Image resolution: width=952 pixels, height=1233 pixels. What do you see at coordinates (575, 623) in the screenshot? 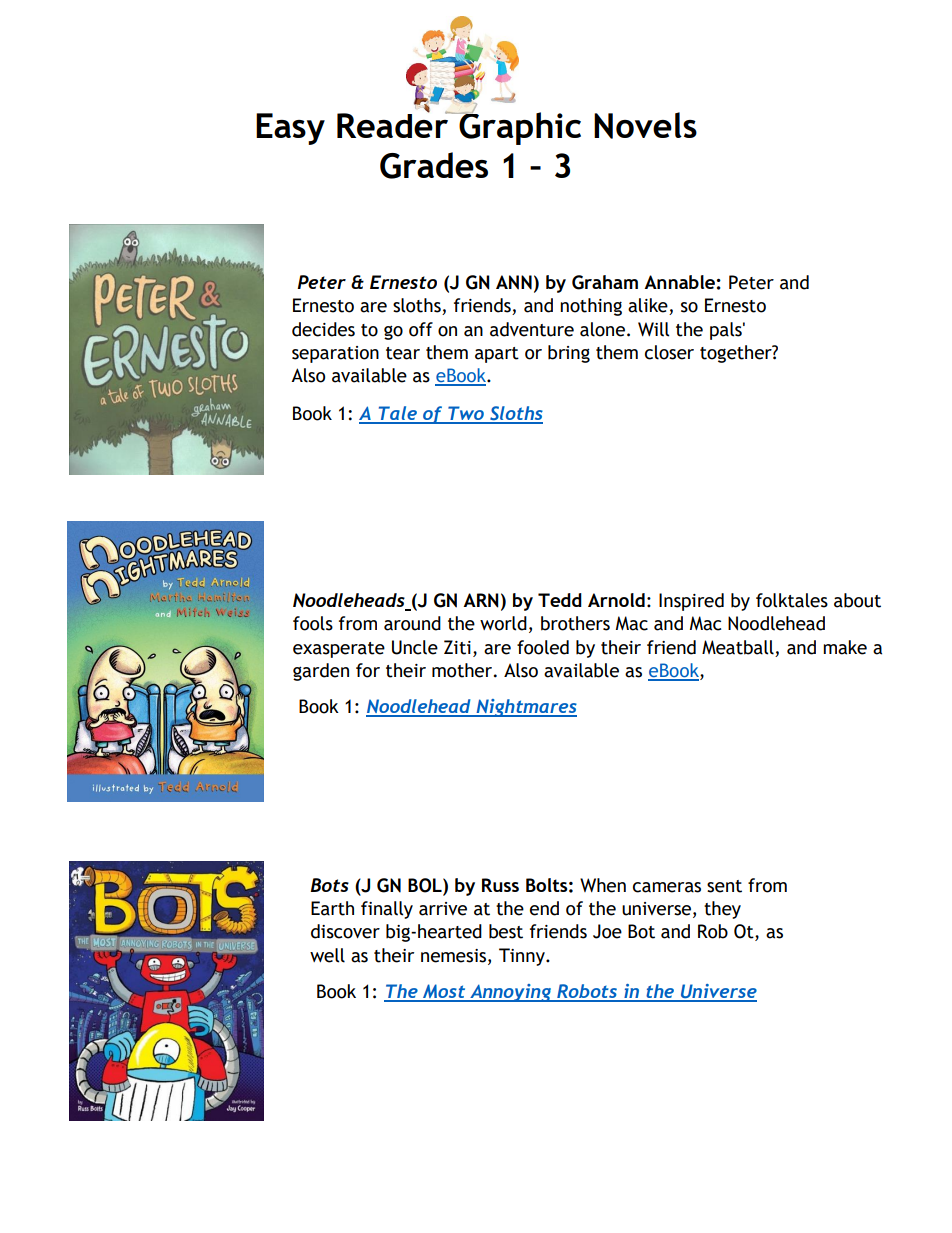
I see `brothers` at bounding box center [575, 623].
